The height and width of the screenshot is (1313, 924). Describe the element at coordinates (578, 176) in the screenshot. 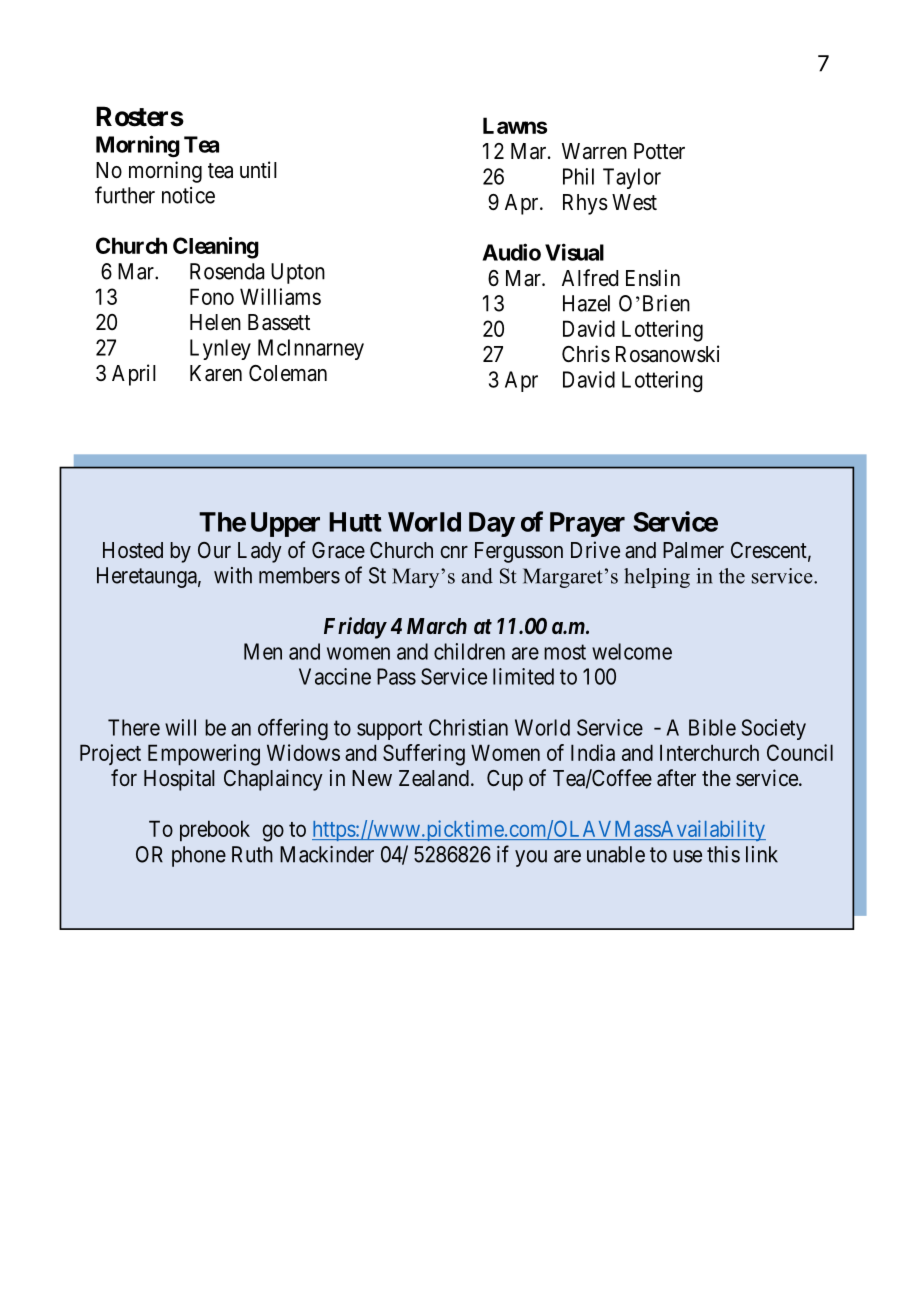

I see `Phil` at that location.
